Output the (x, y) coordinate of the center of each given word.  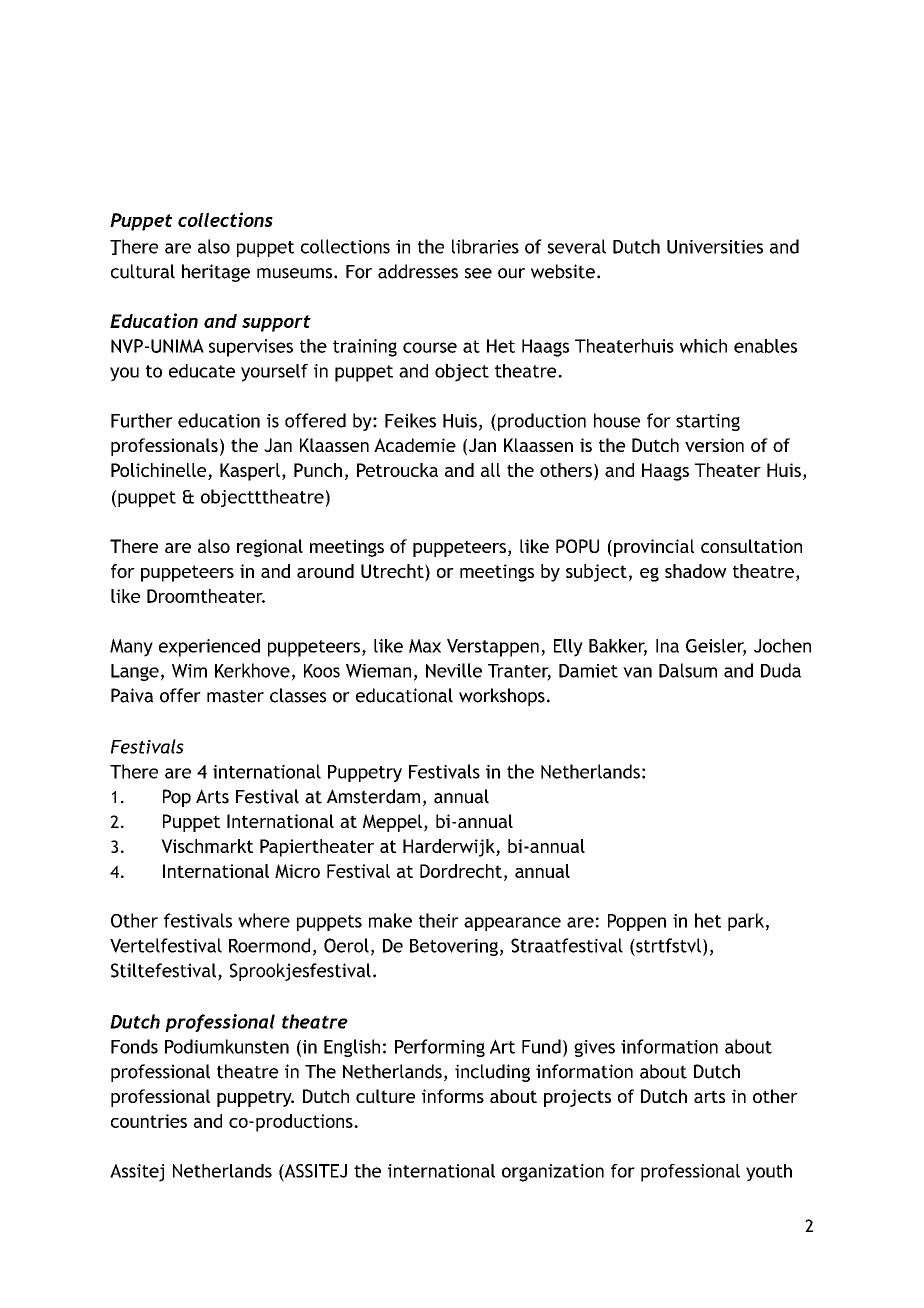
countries (149, 1121)
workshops (502, 697)
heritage (216, 273)
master (235, 696)
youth (769, 1173)
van (637, 672)
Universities (715, 247)
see (478, 273)
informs (453, 1096)
